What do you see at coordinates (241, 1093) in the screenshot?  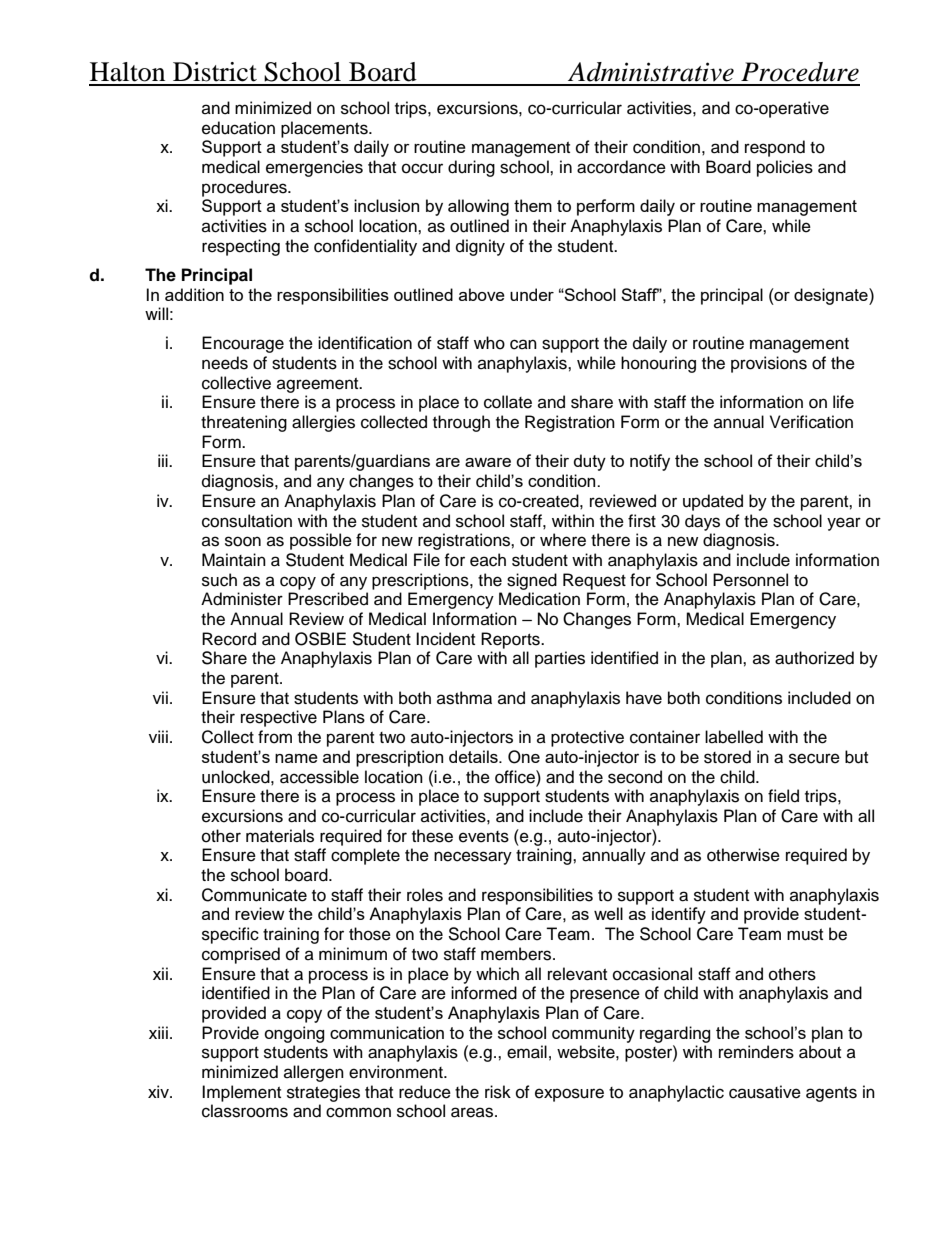 I see `Implement` at bounding box center [241, 1093].
